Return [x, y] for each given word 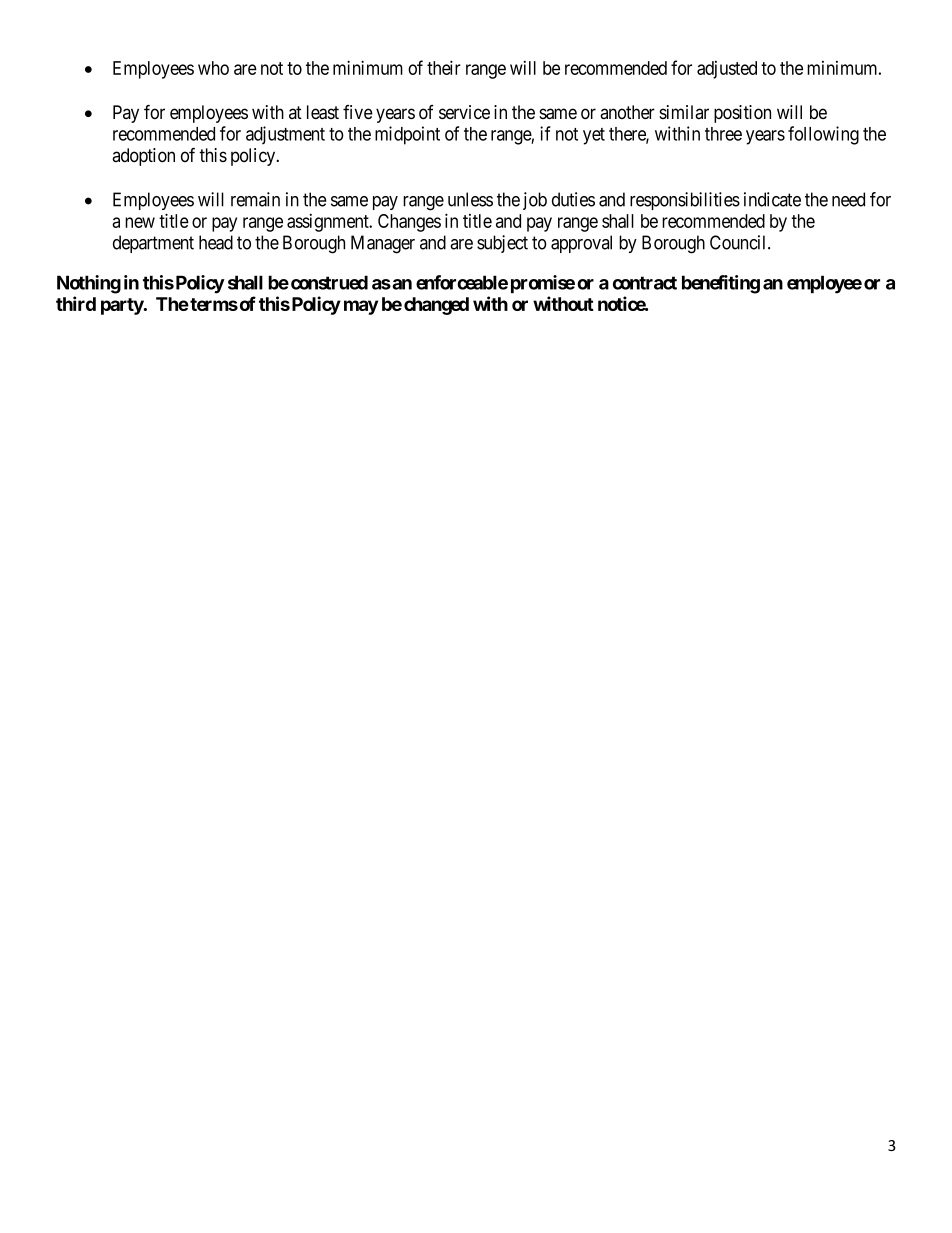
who [213, 68]
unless [470, 199]
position [742, 114]
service [464, 112]
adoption [143, 157]
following [823, 135]
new [140, 222]
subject [502, 244]
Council [739, 242]
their [444, 67]
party [123, 306]
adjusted [727, 70]
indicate [772, 199]
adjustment [285, 135]
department [153, 244]
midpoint [407, 135]
